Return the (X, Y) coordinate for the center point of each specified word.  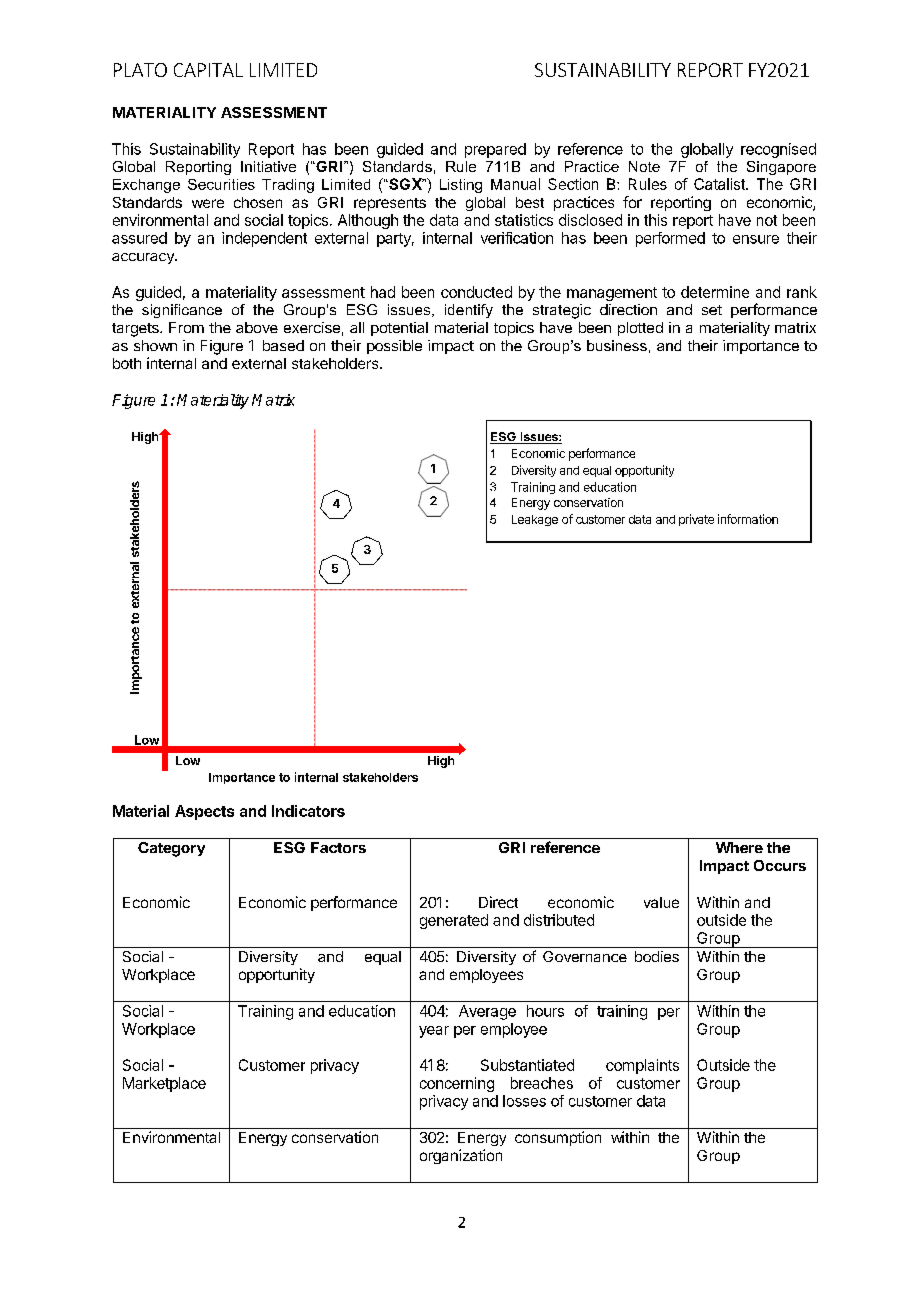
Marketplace (164, 1084)
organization (461, 1156)
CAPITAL (208, 70)
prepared (495, 150)
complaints (642, 1066)
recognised (778, 150)
